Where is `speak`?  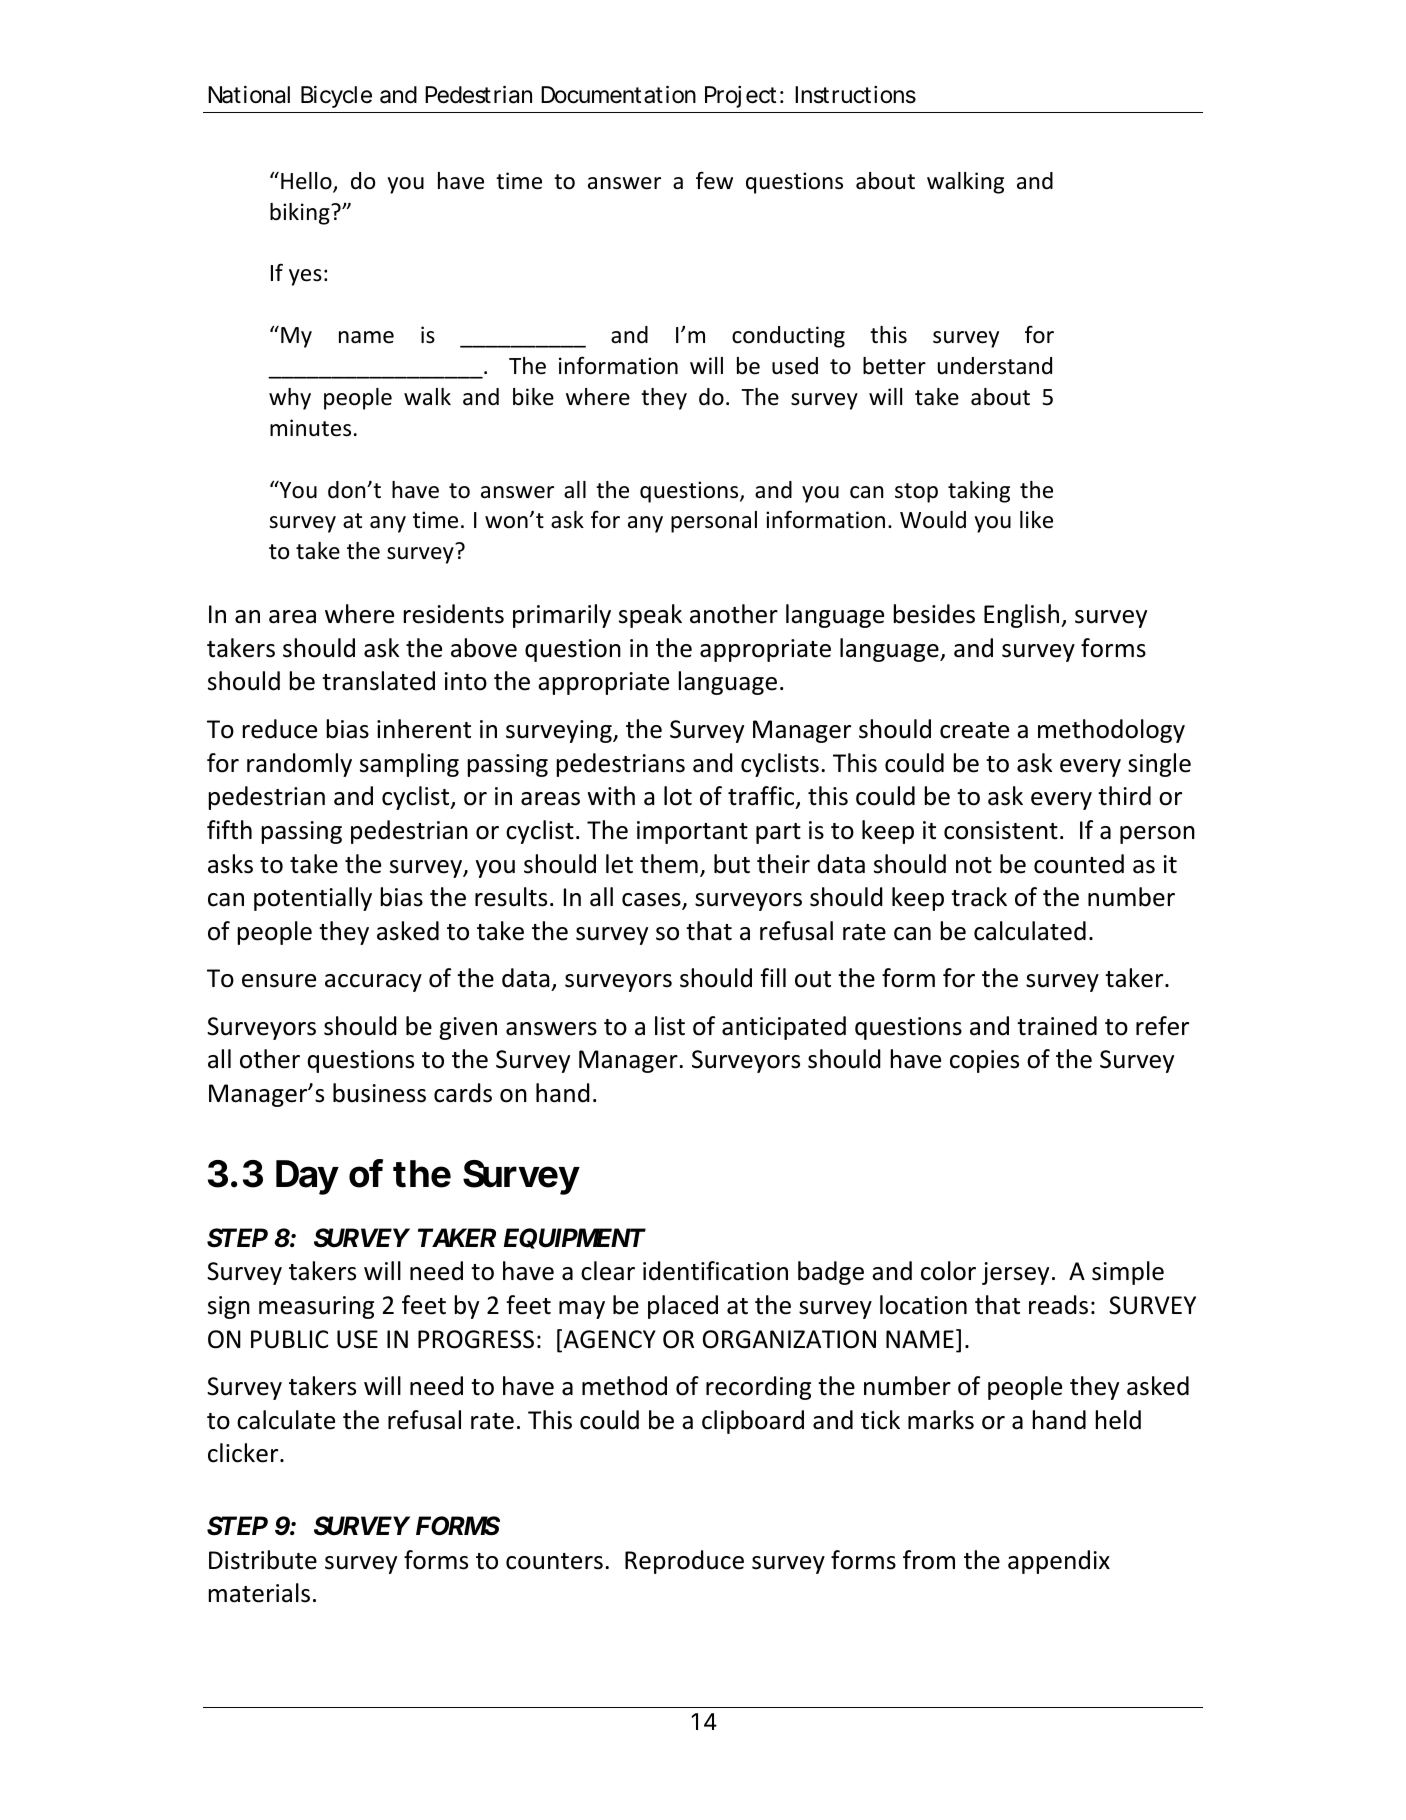
speak is located at coordinates (650, 616).
